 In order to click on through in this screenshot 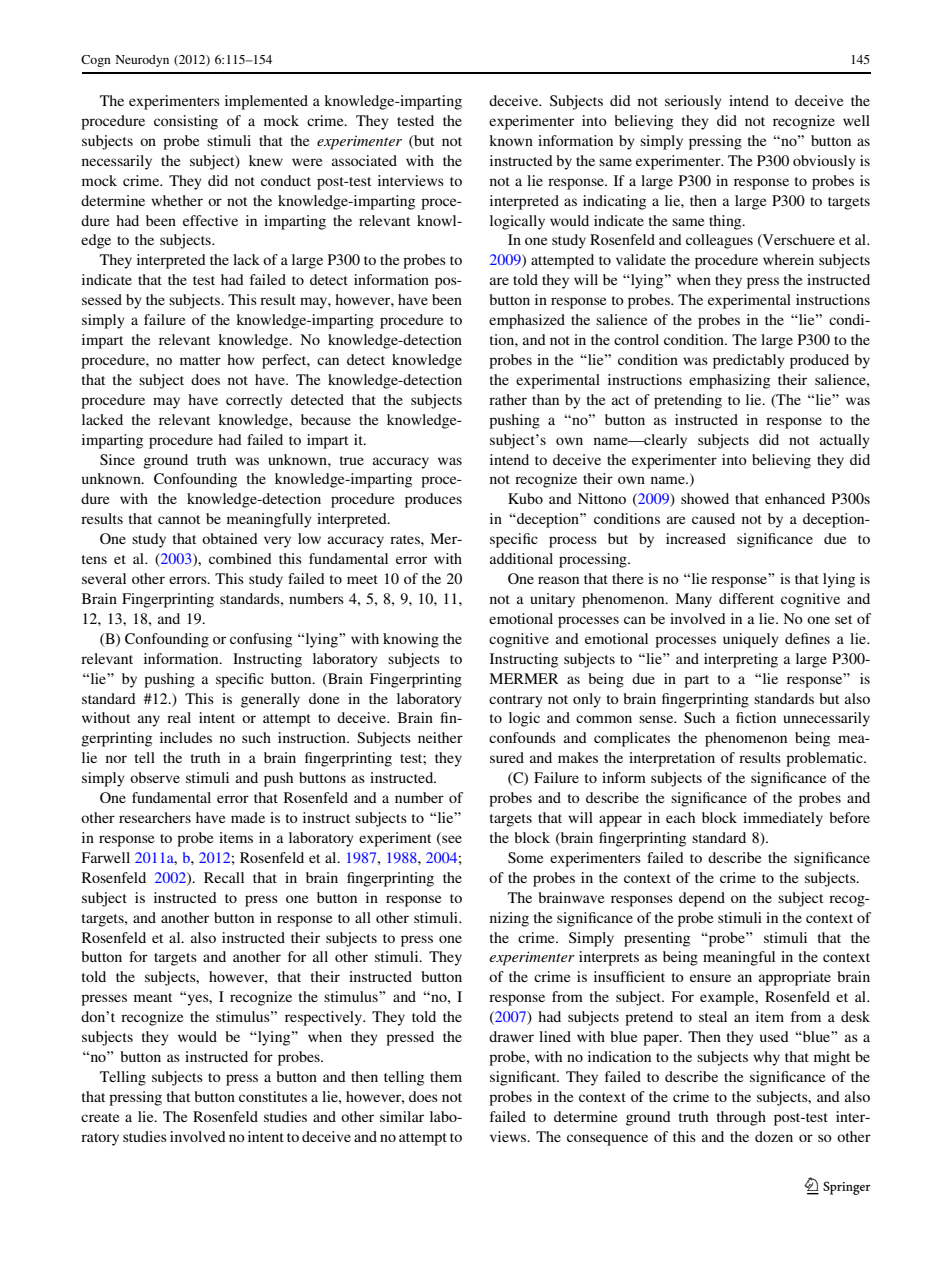, I will do `click(741, 1118)`.
